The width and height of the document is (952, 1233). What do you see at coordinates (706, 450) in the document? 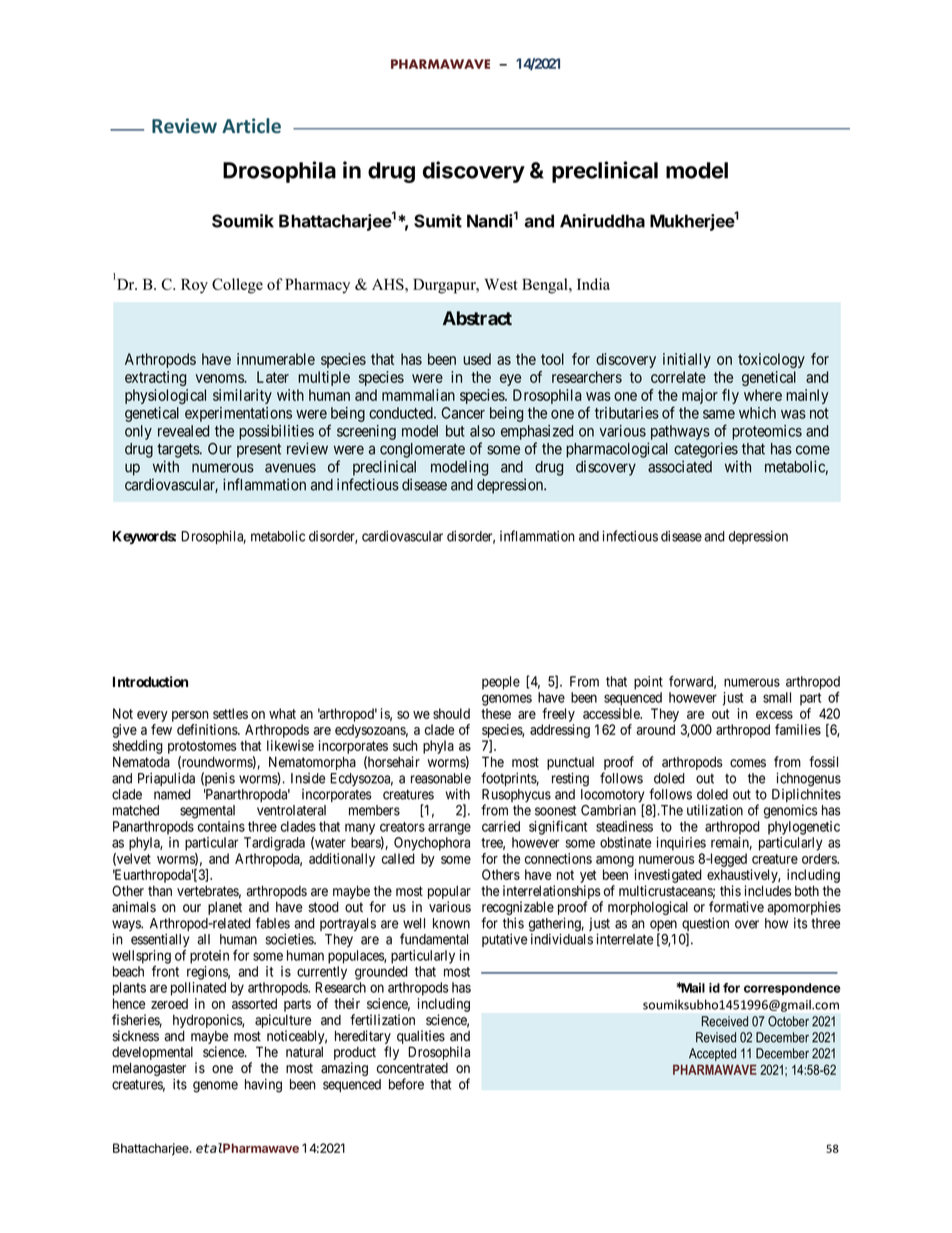
I see `categories` at bounding box center [706, 450].
